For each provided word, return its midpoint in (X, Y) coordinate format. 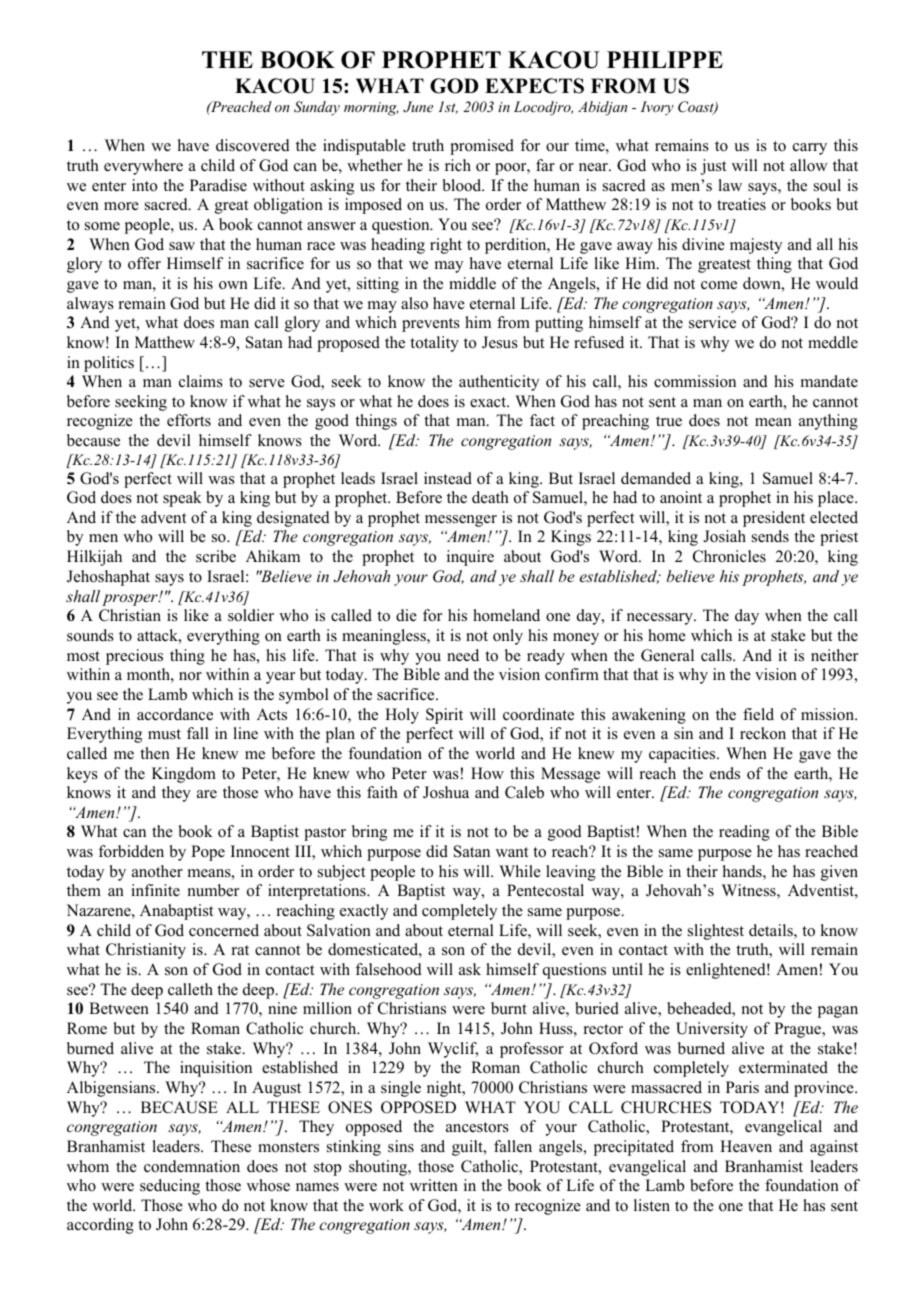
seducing (170, 1187)
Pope (208, 853)
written (434, 1185)
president (774, 519)
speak (182, 499)
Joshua (446, 792)
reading (744, 833)
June (418, 107)
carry (810, 149)
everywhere (143, 167)
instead (448, 478)
